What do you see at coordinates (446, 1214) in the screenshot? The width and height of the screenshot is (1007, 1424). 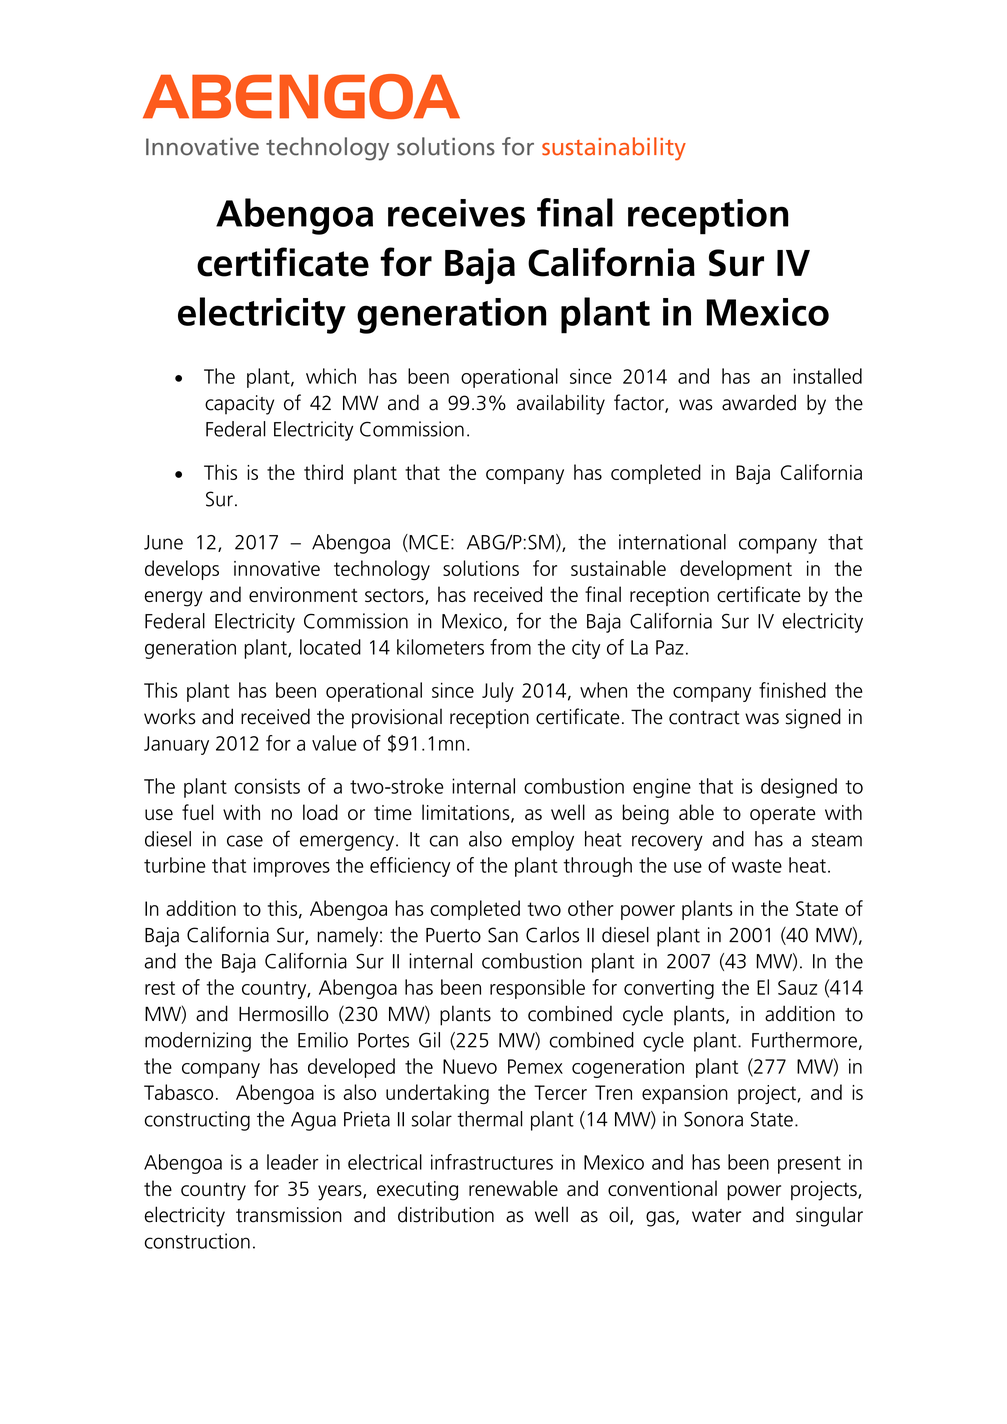 I see `distribution` at bounding box center [446, 1214].
